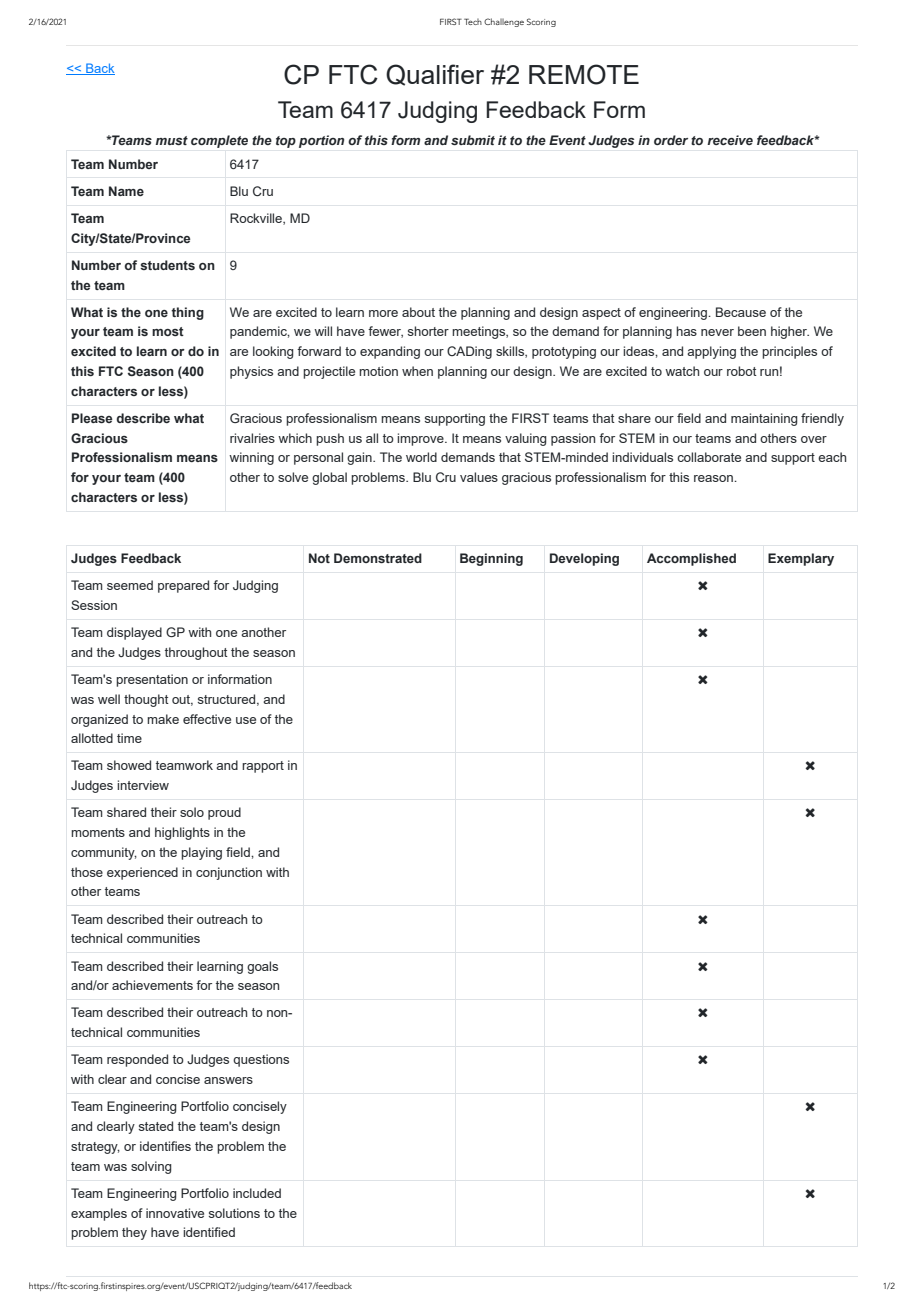  I want to click on receive, so click(730, 140).
